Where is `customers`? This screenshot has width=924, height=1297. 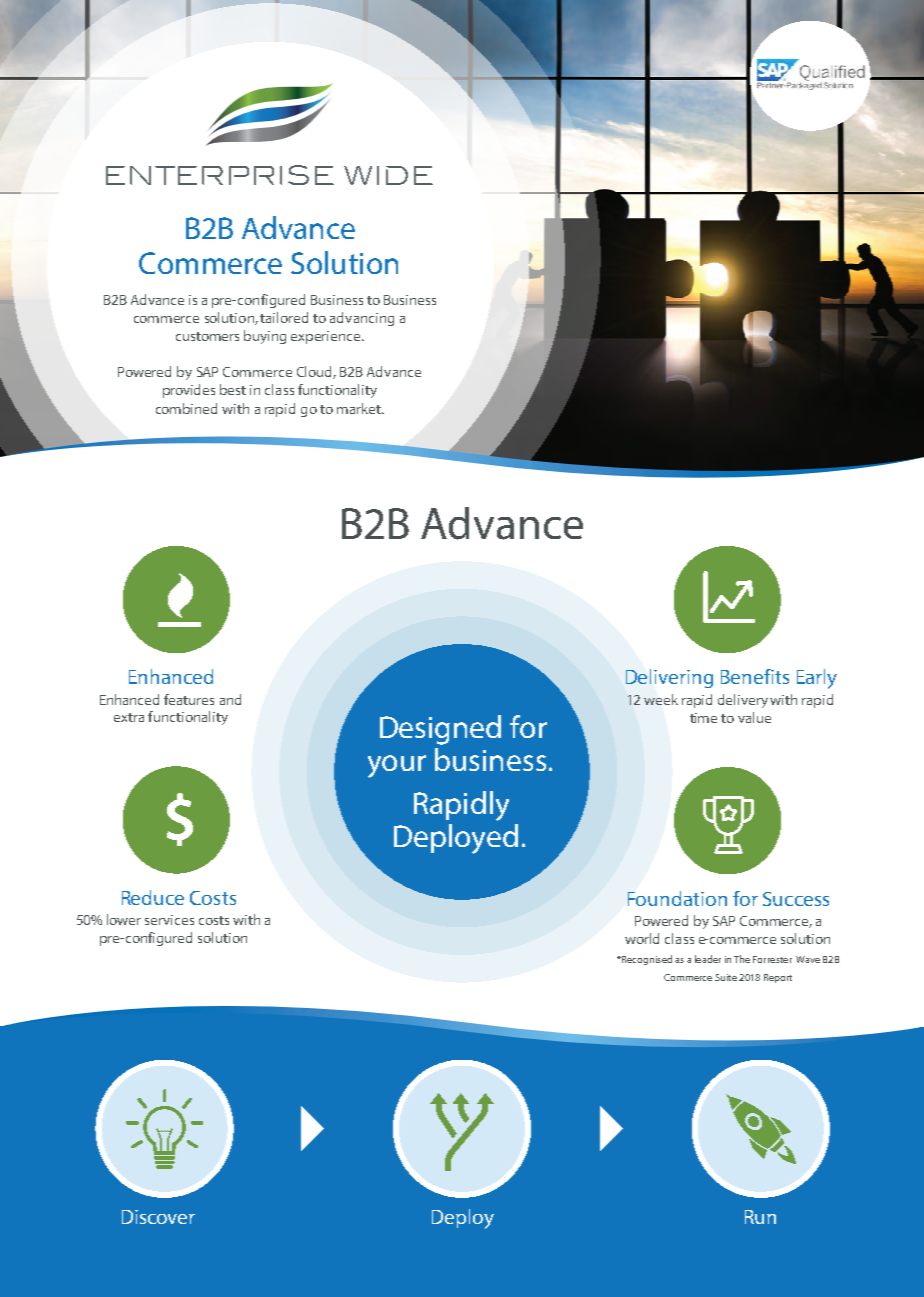
customers is located at coordinates (207, 336).
